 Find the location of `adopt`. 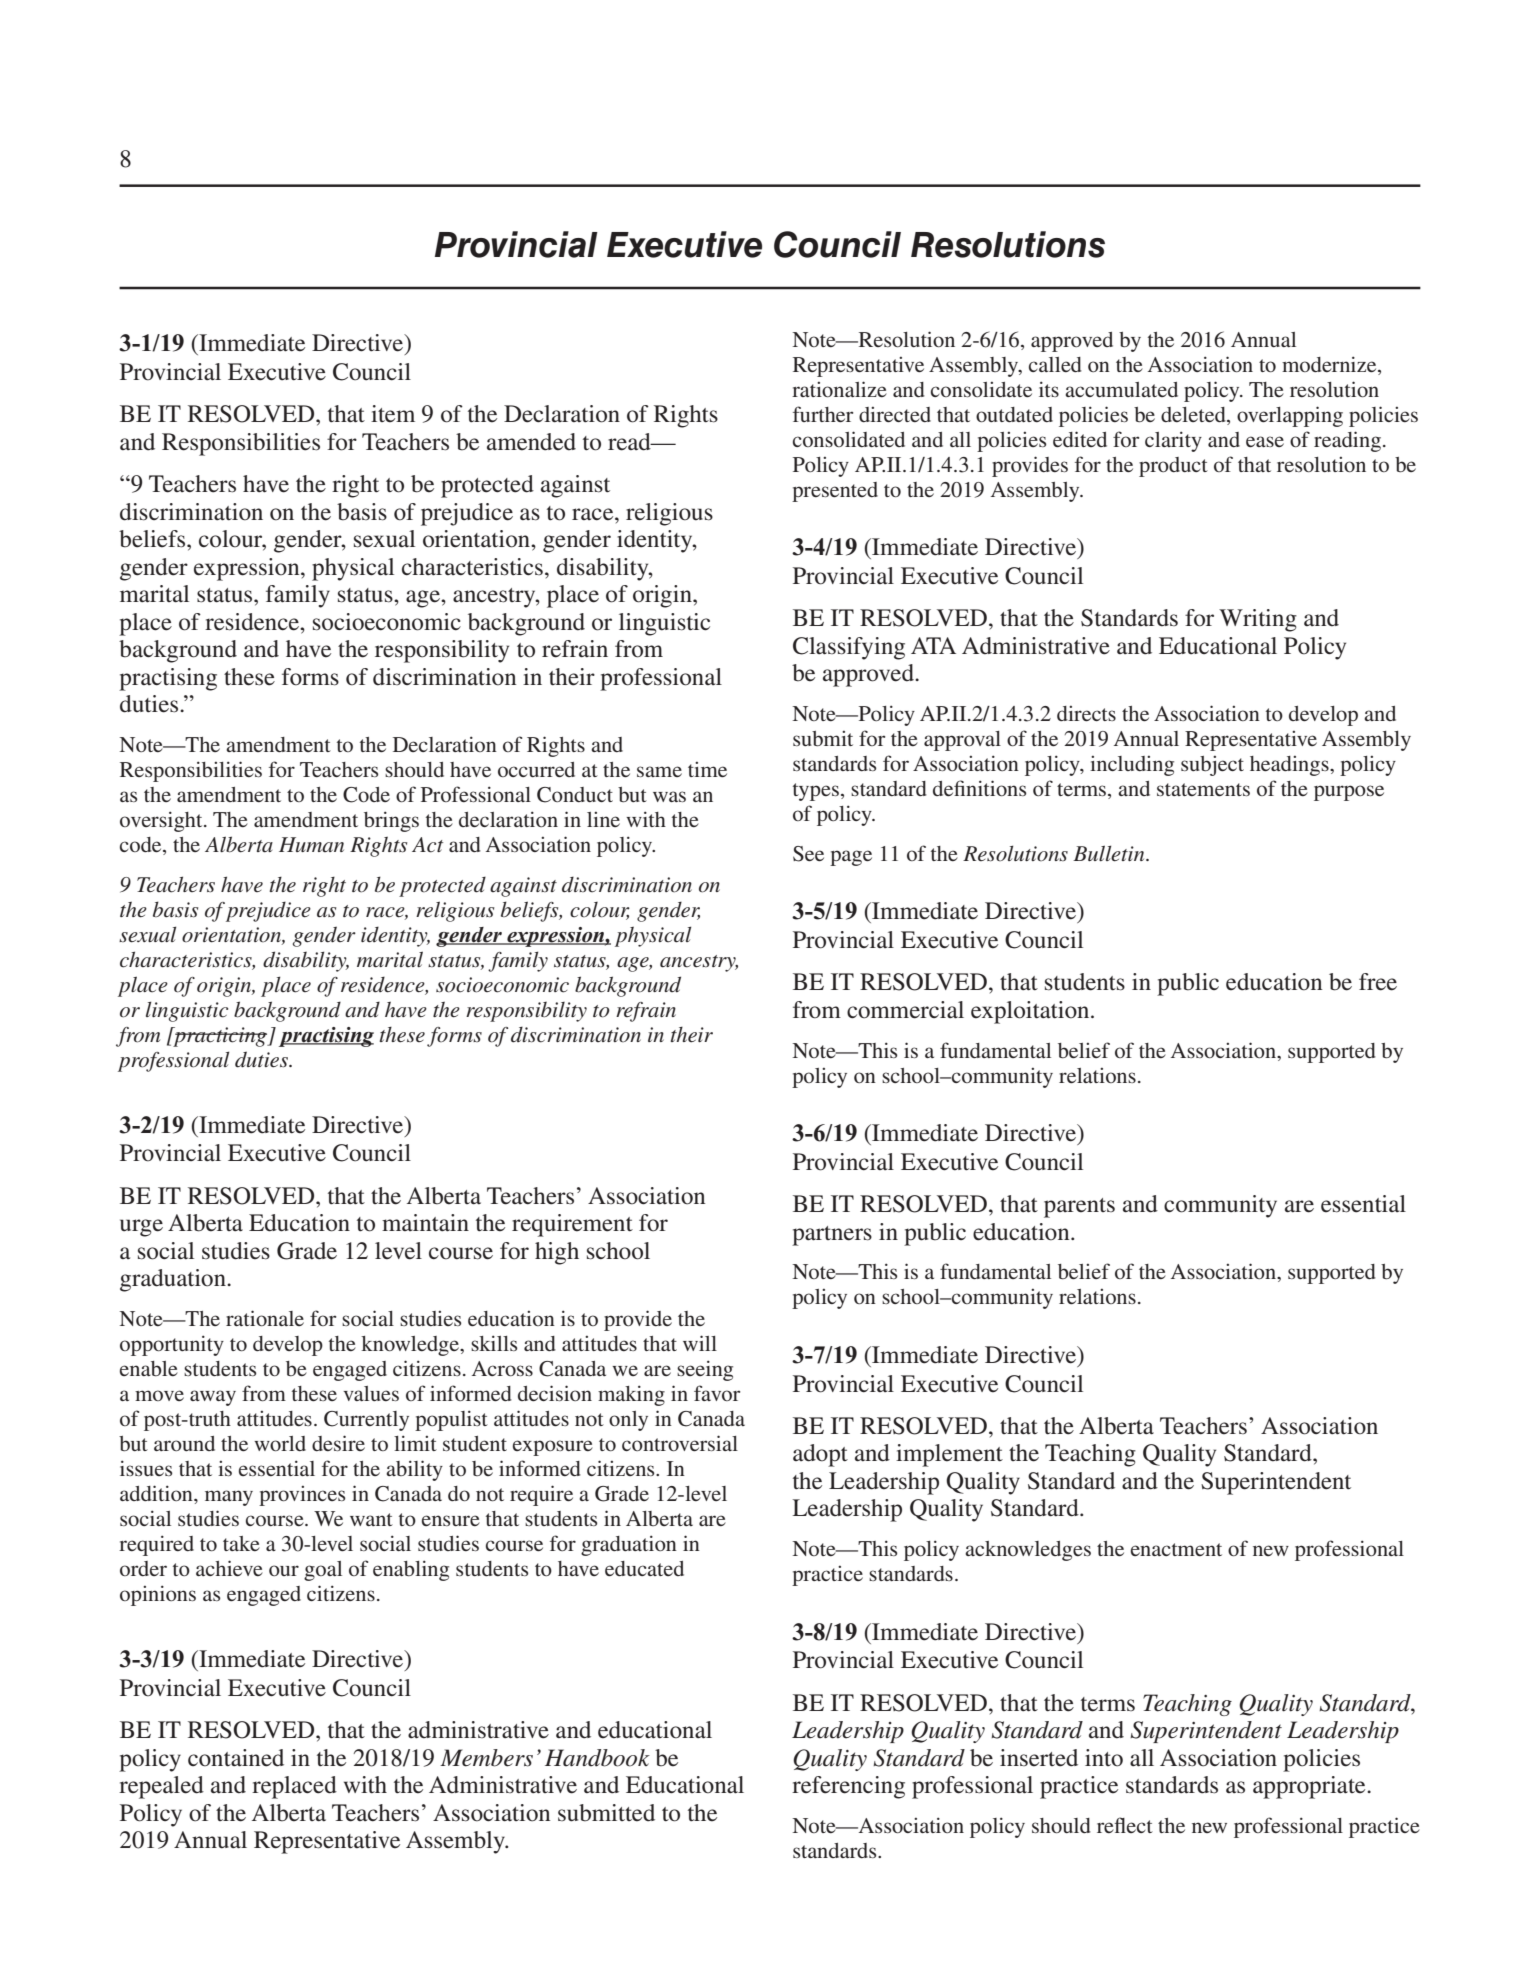

adopt is located at coordinates (820, 1455).
